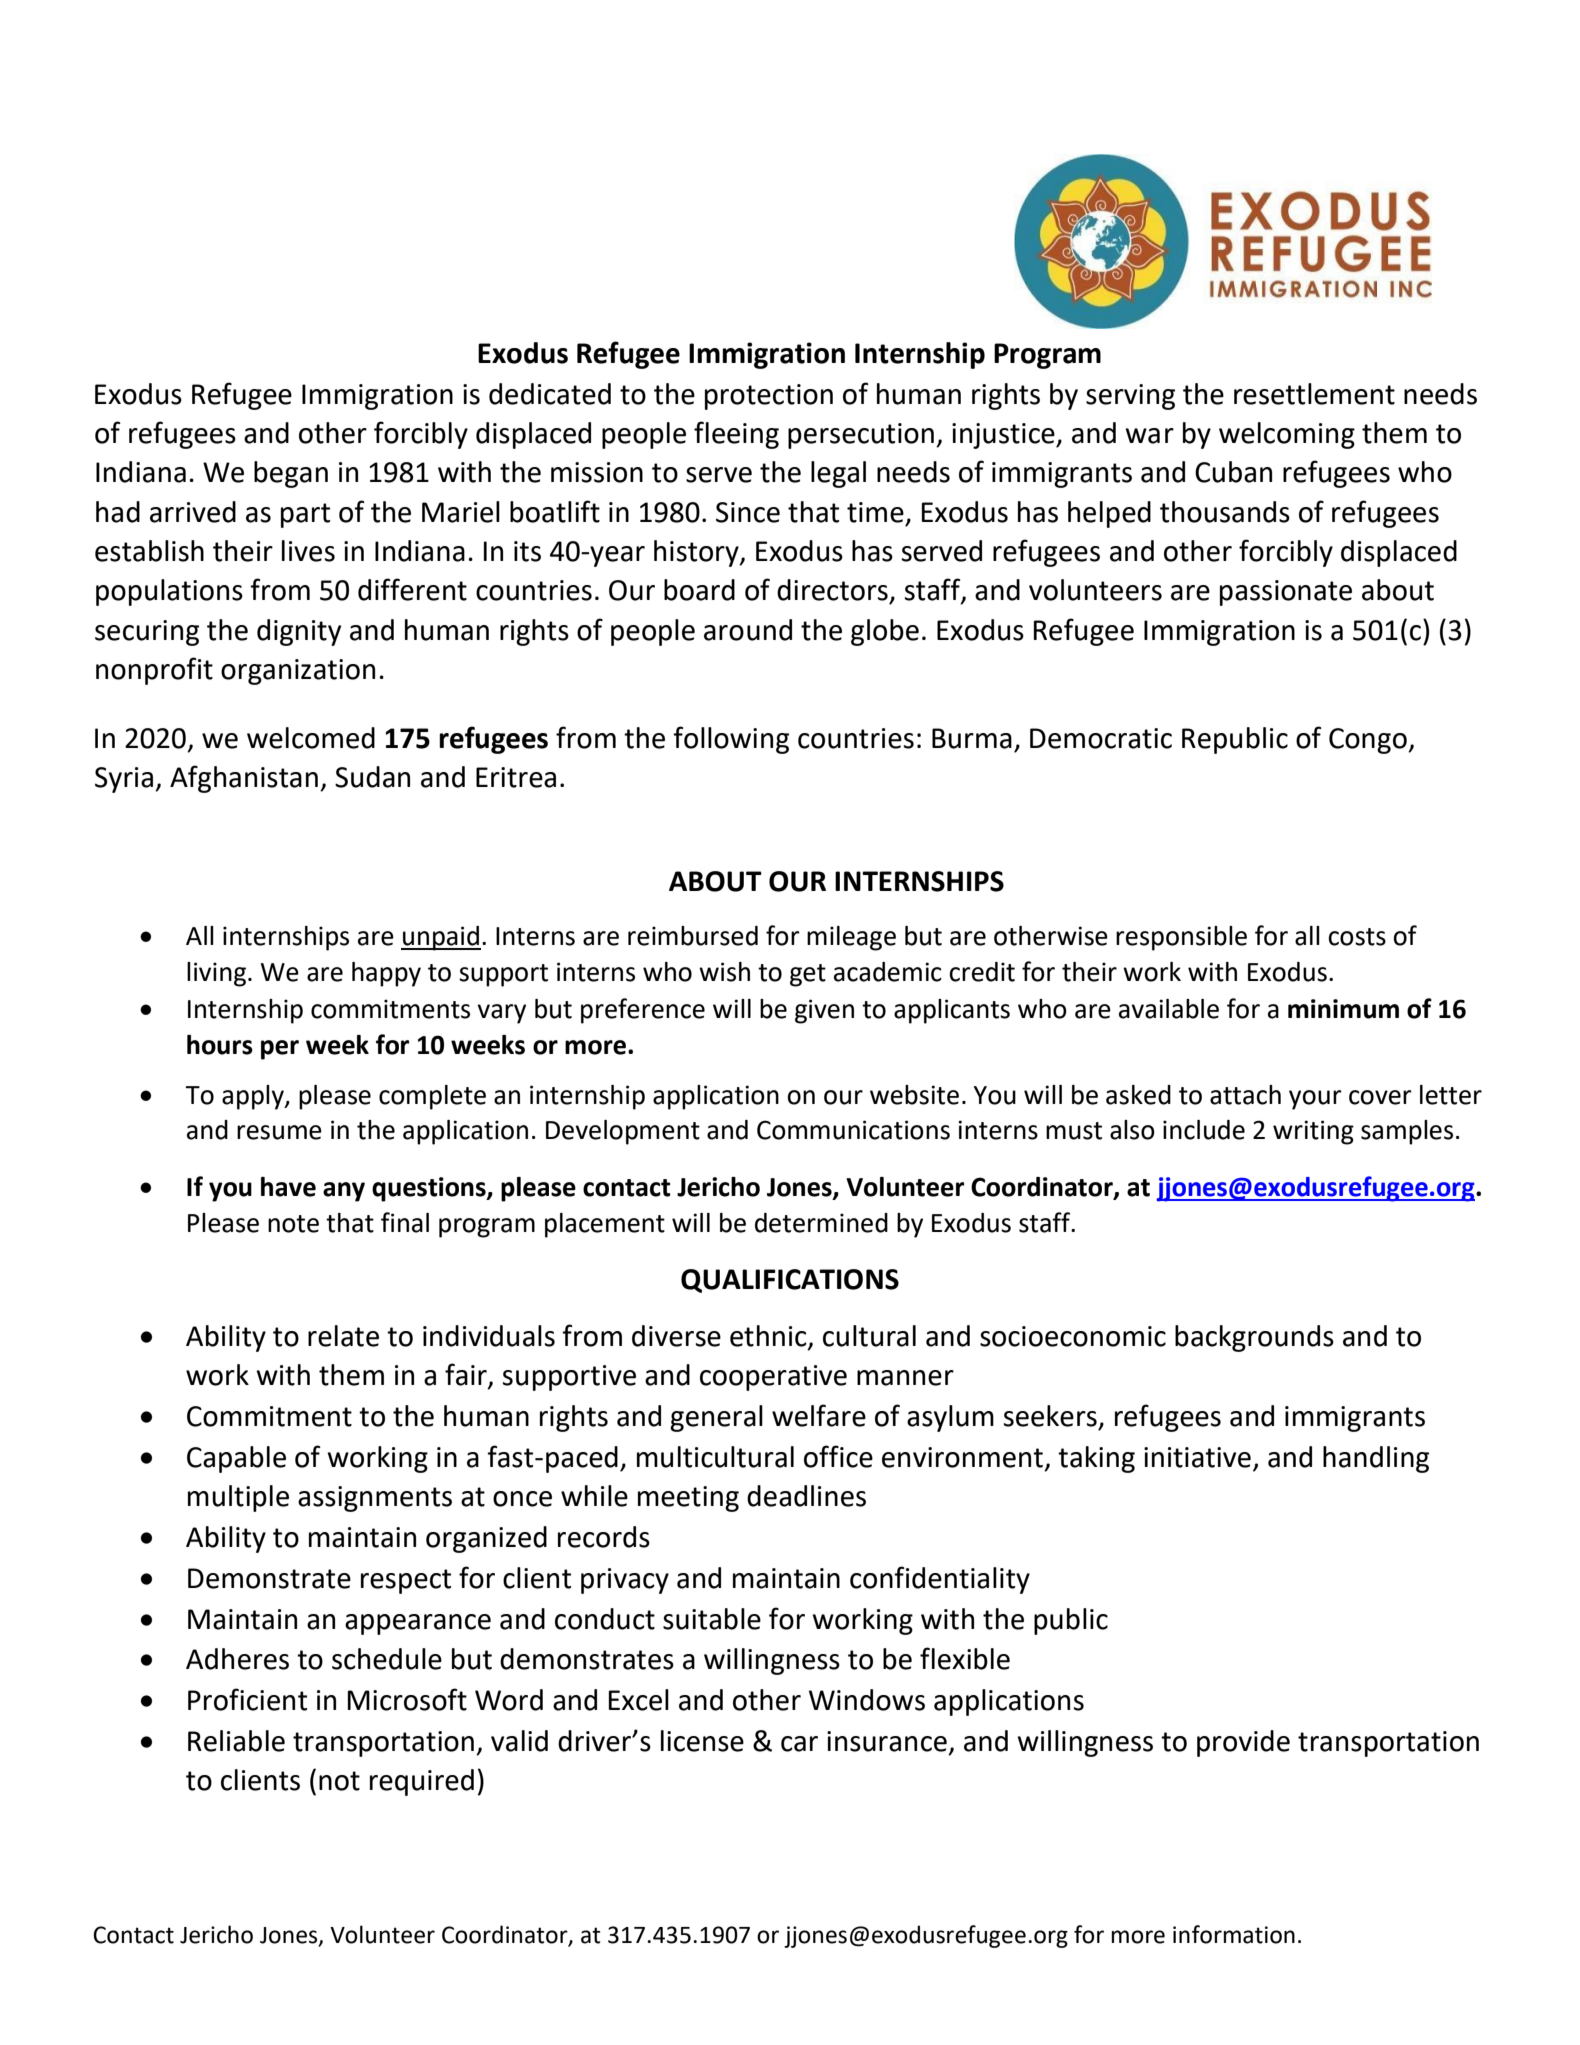 The width and height of the screenshot is (1580, 2045). Describe the element at coordinates (1234, 1934) in the screenshot. I see `information` at that location.
